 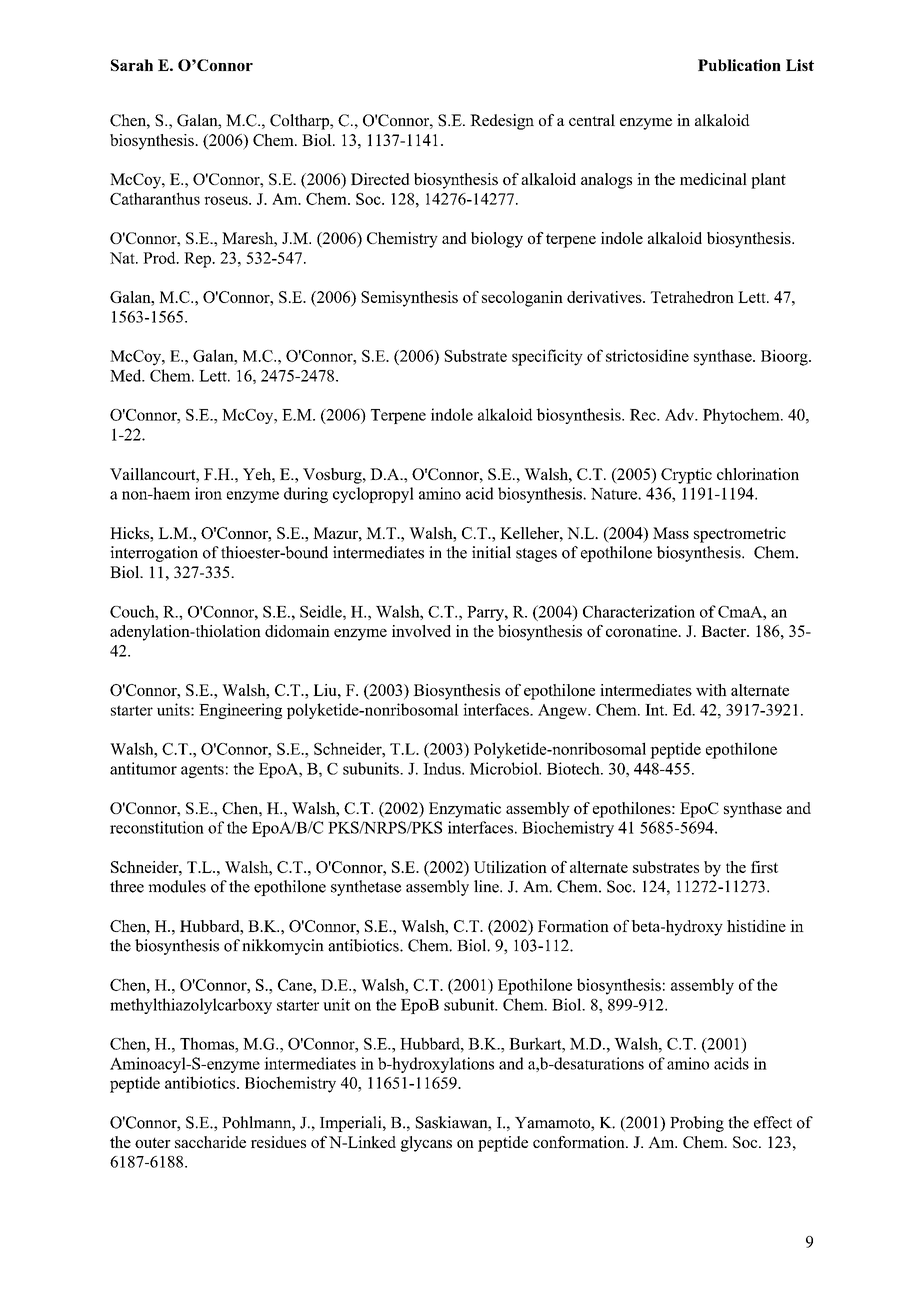 What do you see at coordinates (426, 1144) in the screenshot?
I see `glycans` at bounding box center [426, 1144].
